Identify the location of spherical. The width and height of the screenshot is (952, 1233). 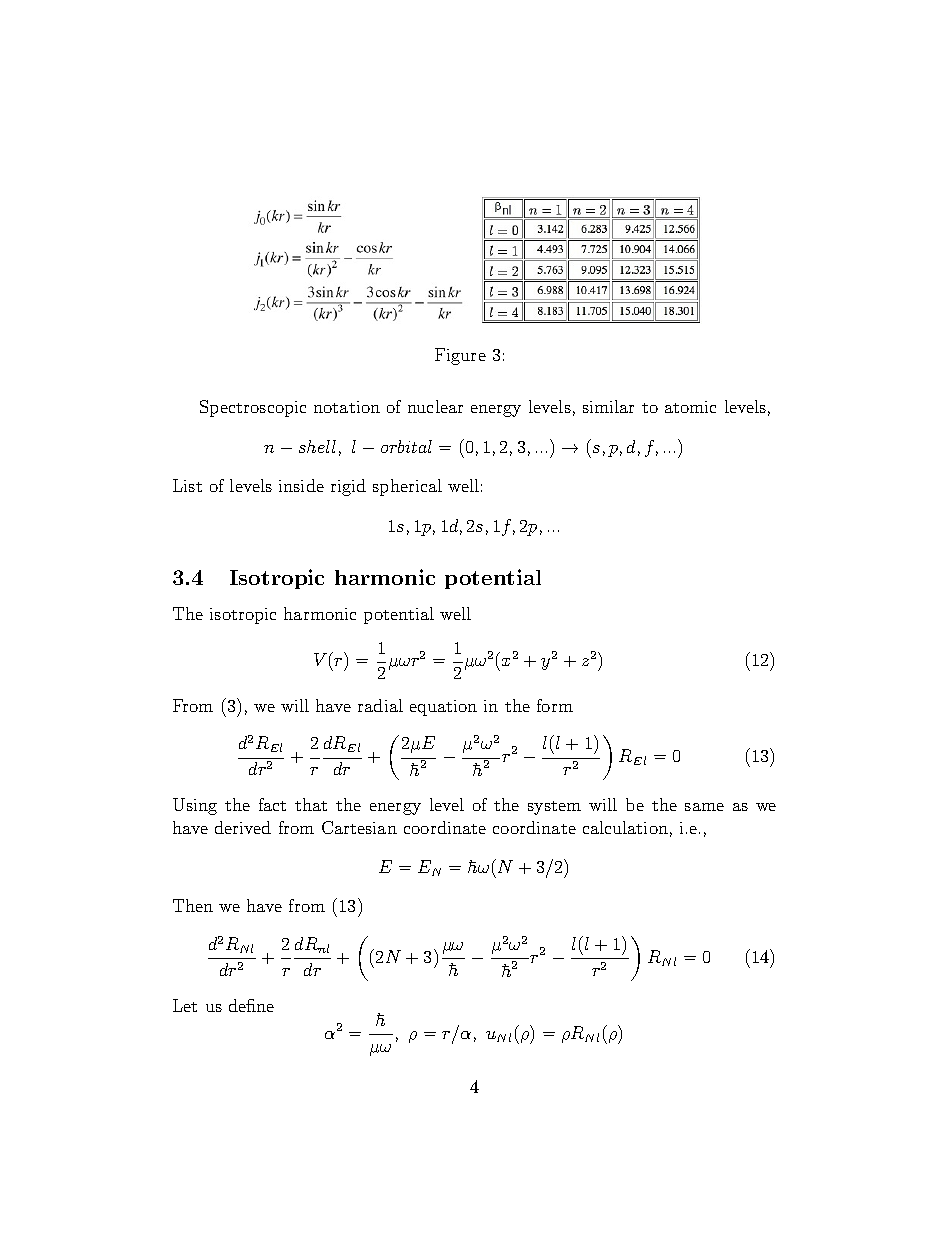
(407, 487).
